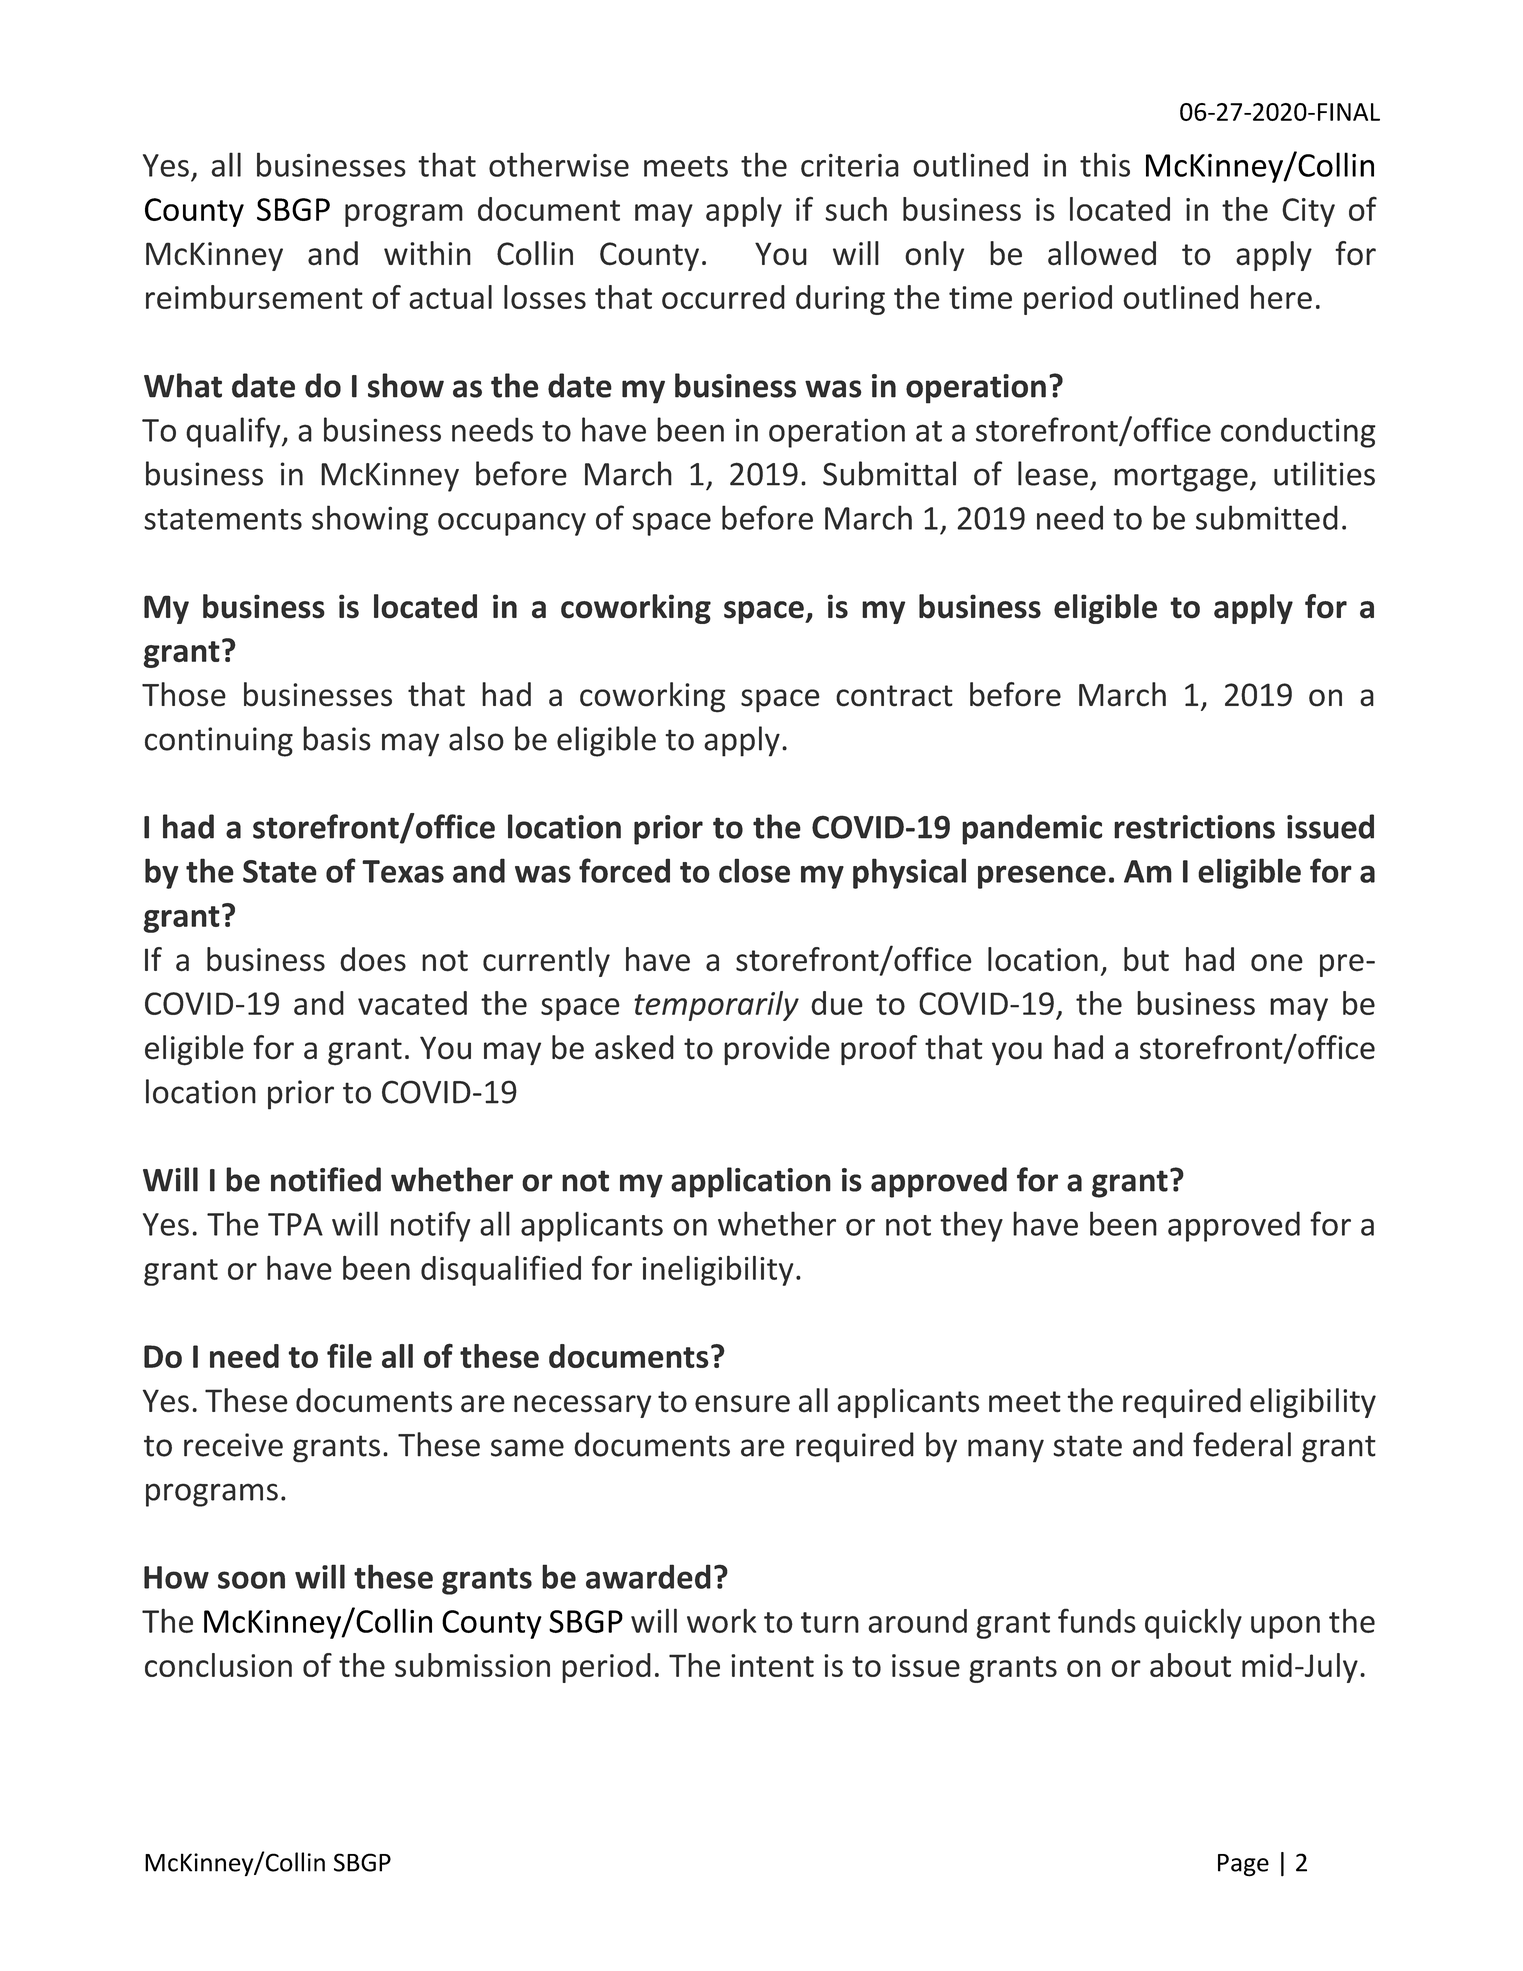  I want to click on allowed, so click(1102, 253).
